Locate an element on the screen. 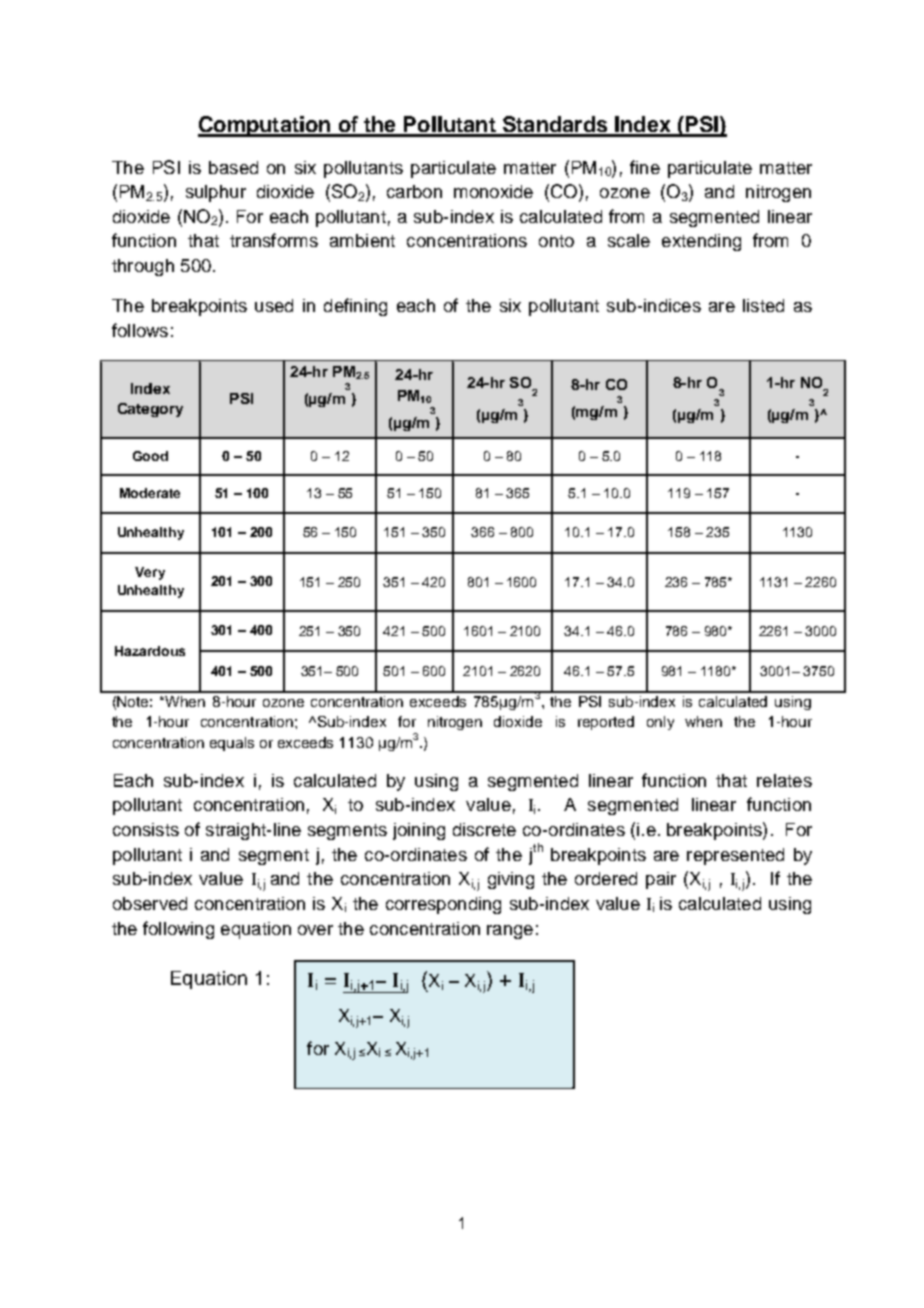 This screenshot has width=924, height=1308. following is located at coordinates (178, 930).
